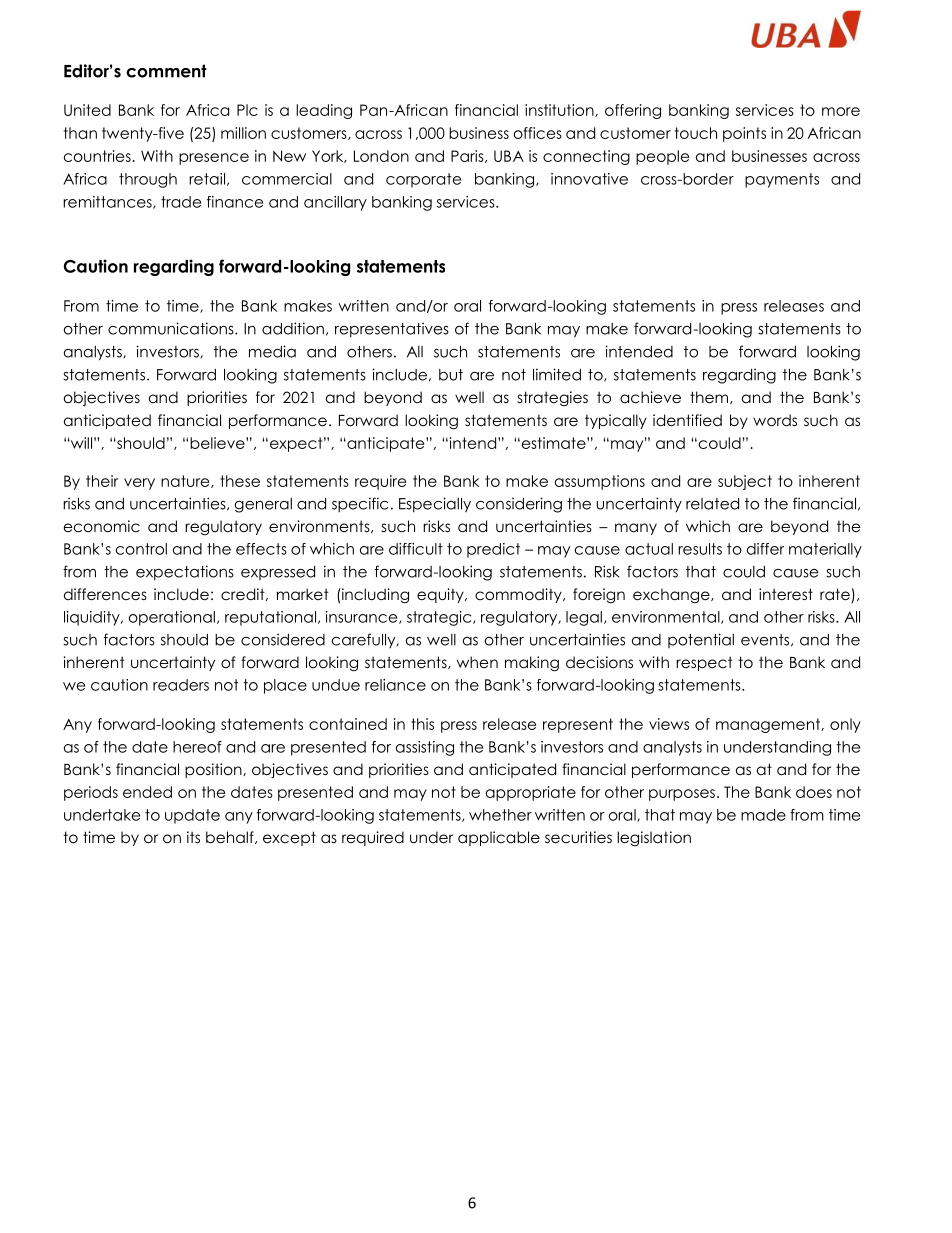 This image has height=1233, width=952. Describe the element at coordinates (744, 134) in the image. I see `points` at that location.
